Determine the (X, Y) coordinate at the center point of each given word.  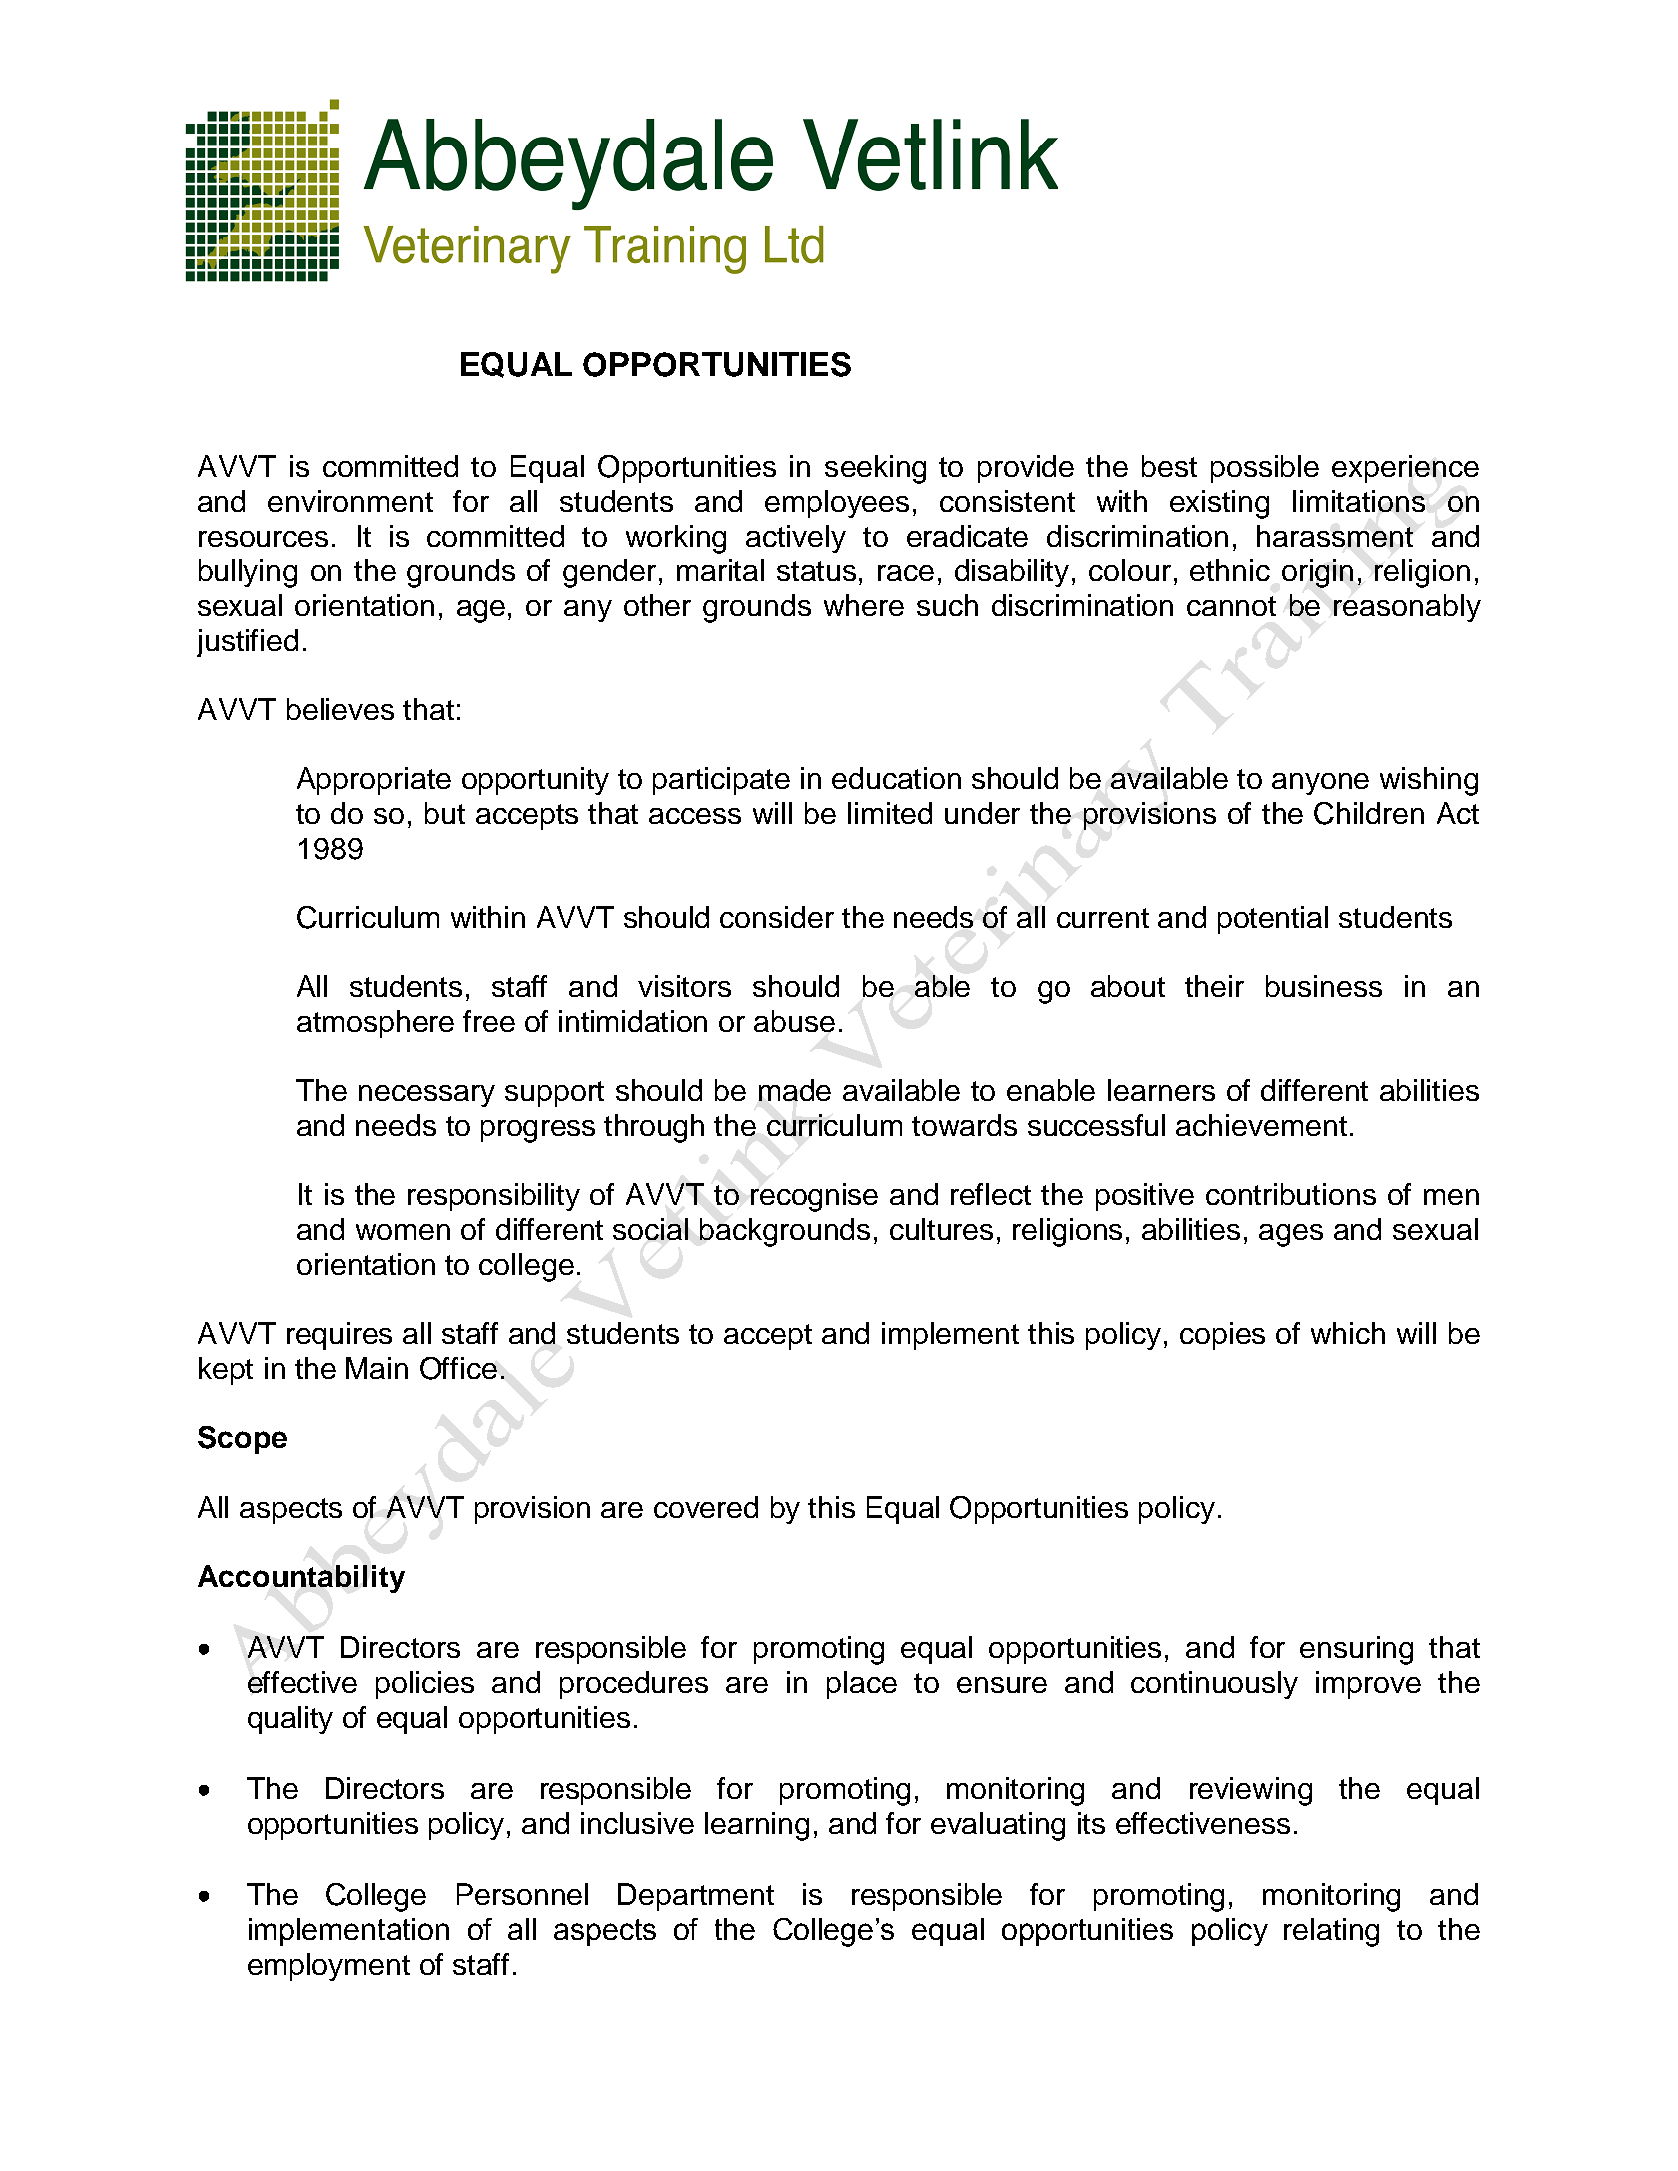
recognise (814, 1197)
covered (706, 1507)
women (403, 1232)
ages (1291, 1235)
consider (777, 917)
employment (329, 1967)
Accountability (301, 1579)
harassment (1335, 536)
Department (696, 1897)
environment (350, 501)
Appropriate (374, 781)
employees (837, 504)
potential (1273, 920)
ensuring (1356, 1650)
